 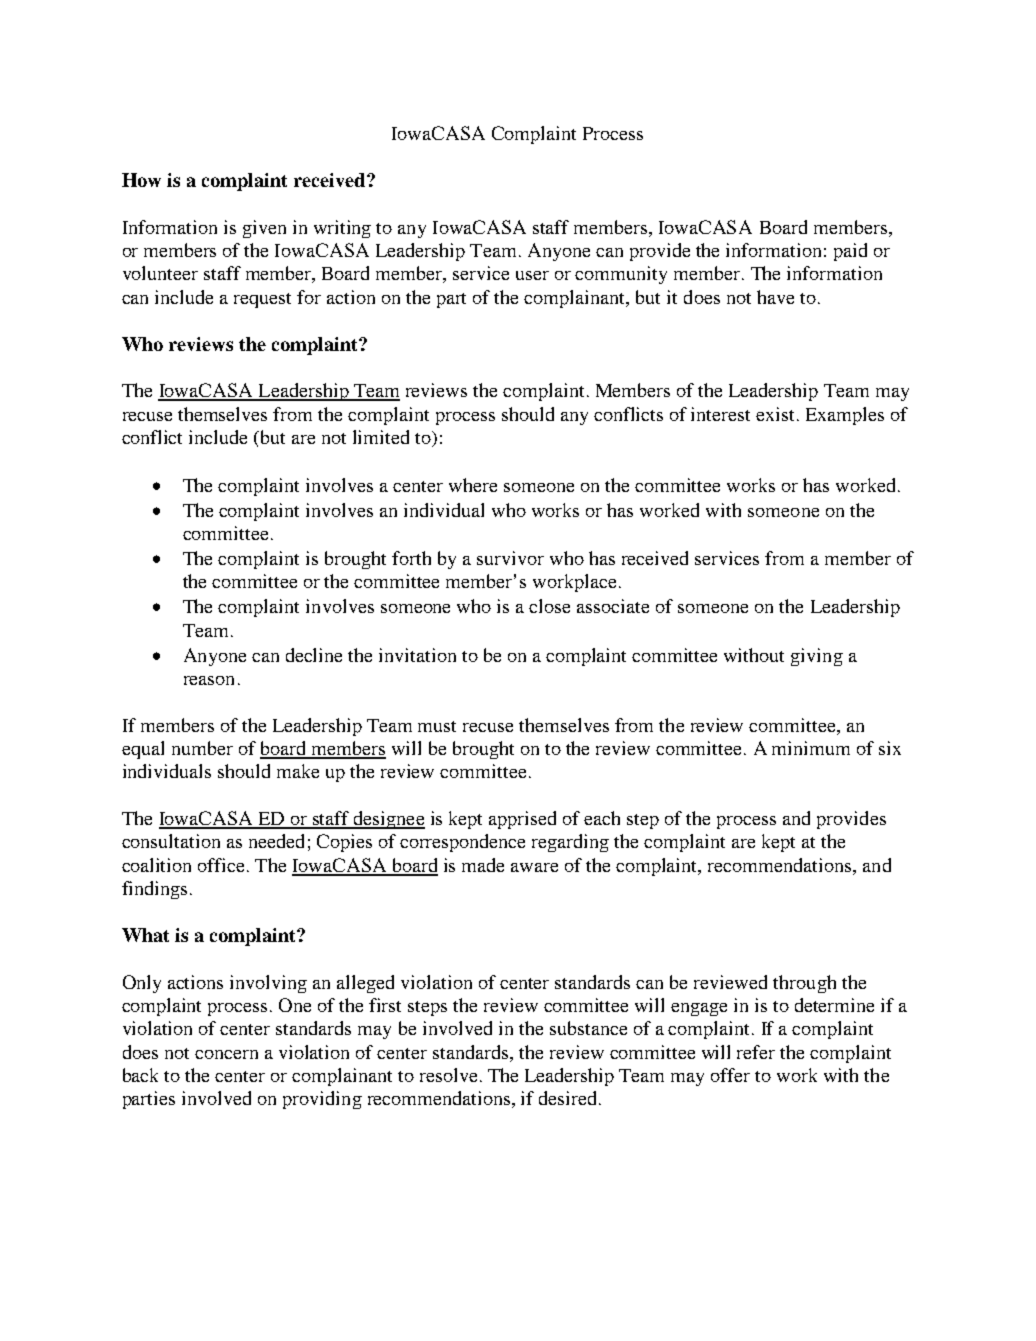 What do you see at coordinates (777, 414) in the screenshot?
I see `exist` at bounding box center [777, 414].
